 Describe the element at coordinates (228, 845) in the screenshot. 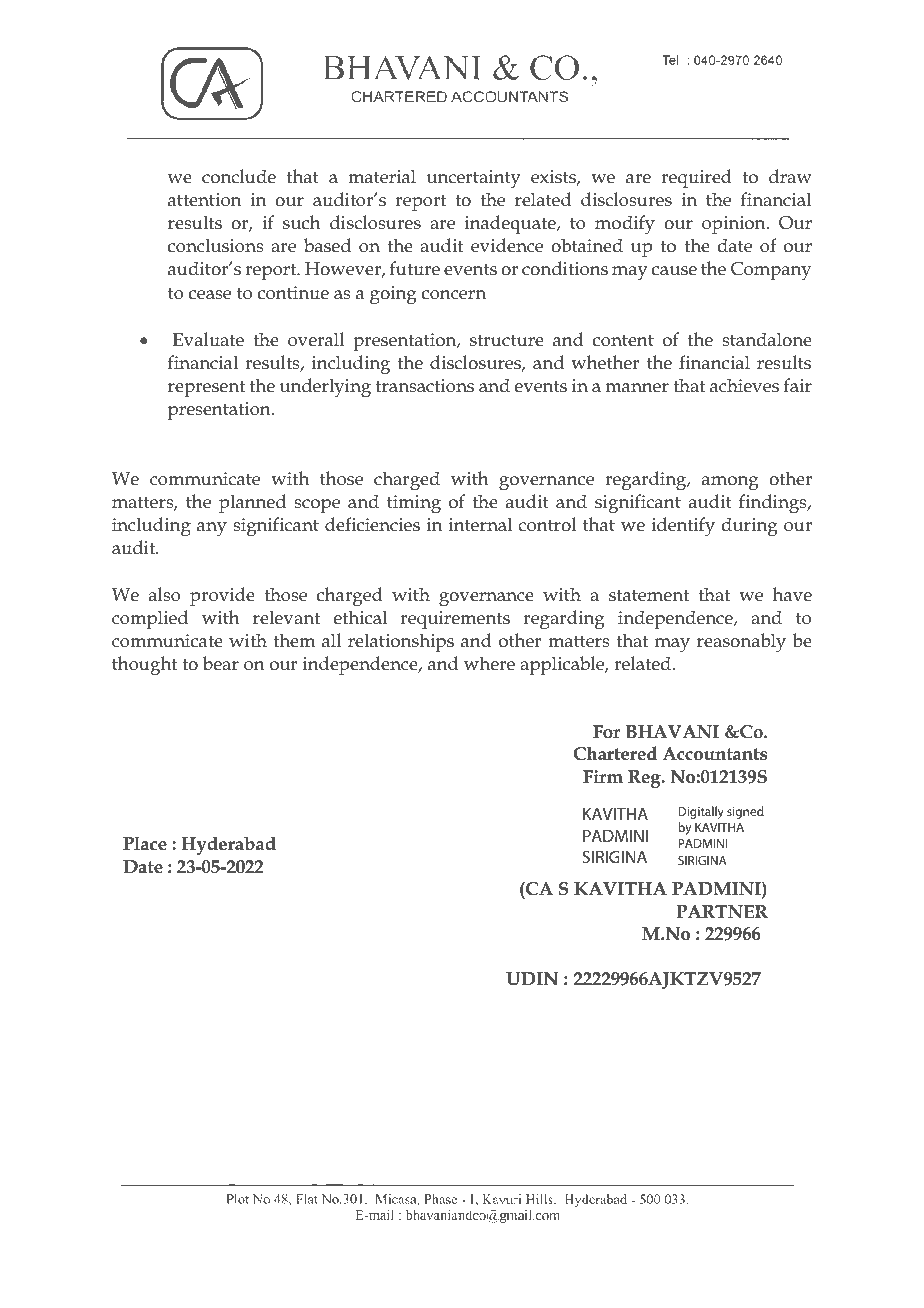

I see `Hyderabad` at that location.
